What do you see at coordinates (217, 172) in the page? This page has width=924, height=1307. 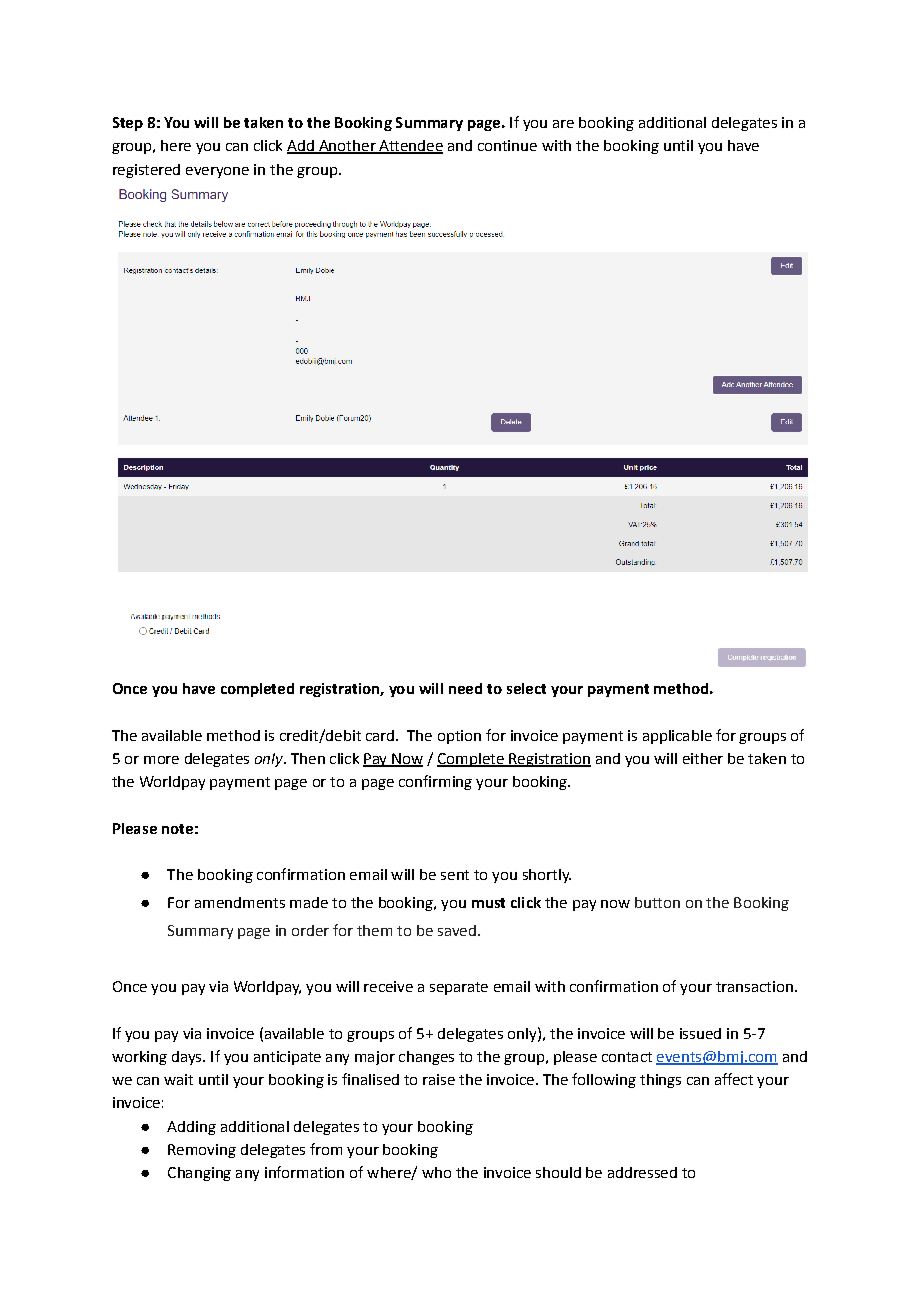 I see `everyone` at bounding box center [217, 172].
